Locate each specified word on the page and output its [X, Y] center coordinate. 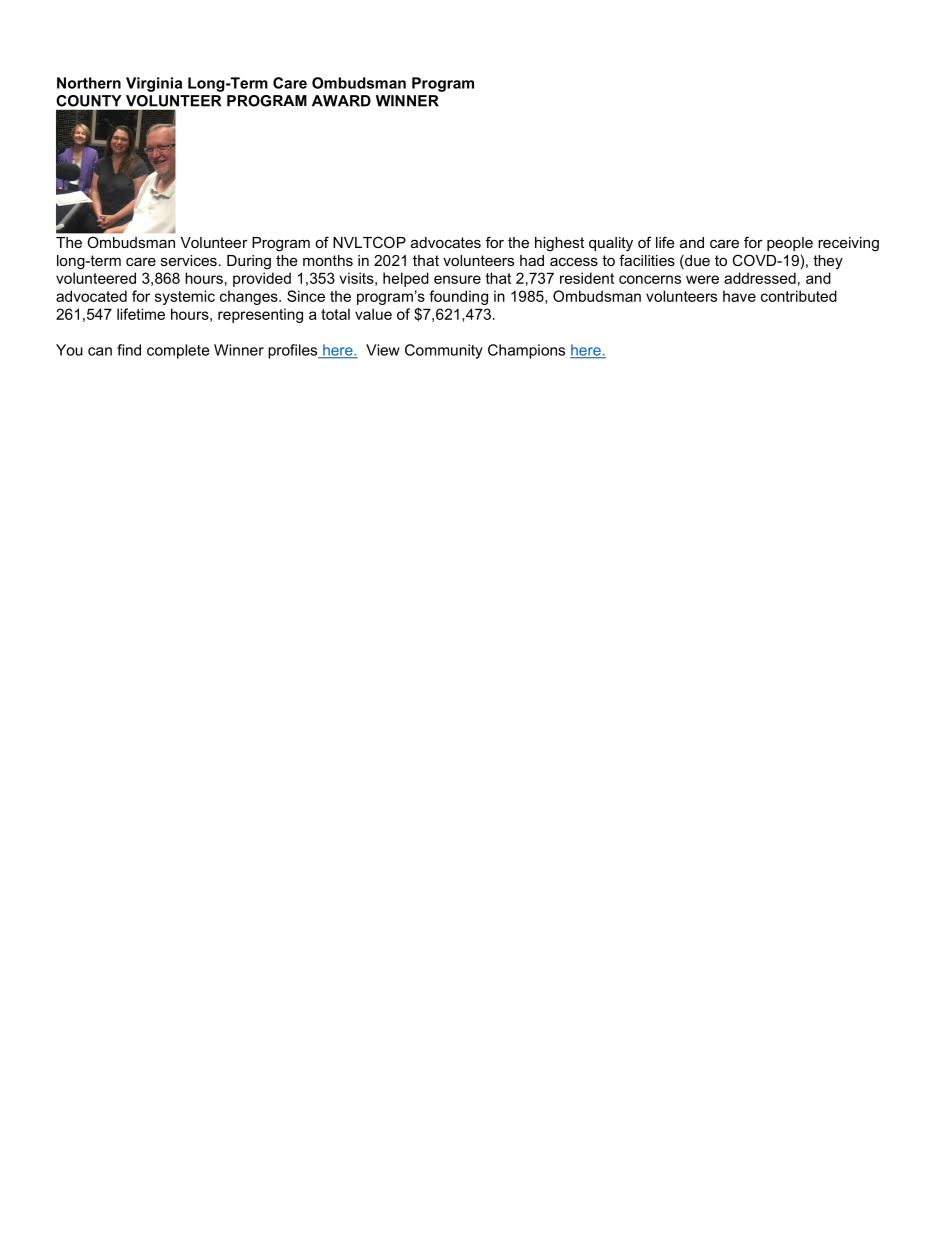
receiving [848, 244]
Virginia [154, 84]
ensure [457, 279]
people [790, 244]
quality [611, 244]
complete [178, 351]
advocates [446, 242]
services [189, 260]
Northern [89, 83]
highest [559, 244]
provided [262, 279]
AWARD [341, 101]
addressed [760, 278]
